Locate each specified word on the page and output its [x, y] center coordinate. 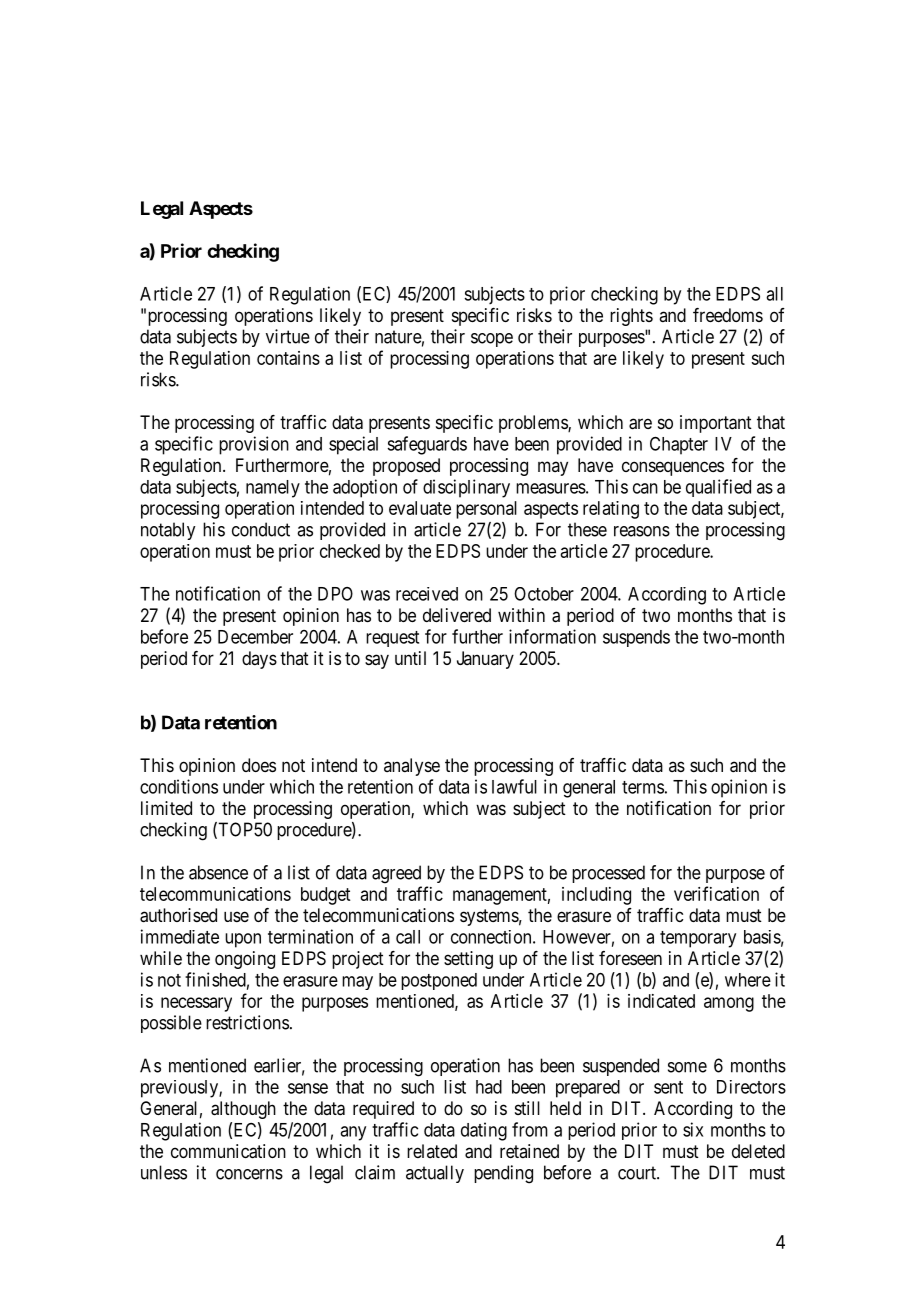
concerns [249, 1174]
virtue [288, 336]
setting [468, 960]
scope [492, 340]
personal [486, 510]
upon [243, 940]
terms [643, 787]
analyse [412, 767]
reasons [642, 531]
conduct [261, 529]
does [259, 765]
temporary [698, 939]
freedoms [728, 315]
